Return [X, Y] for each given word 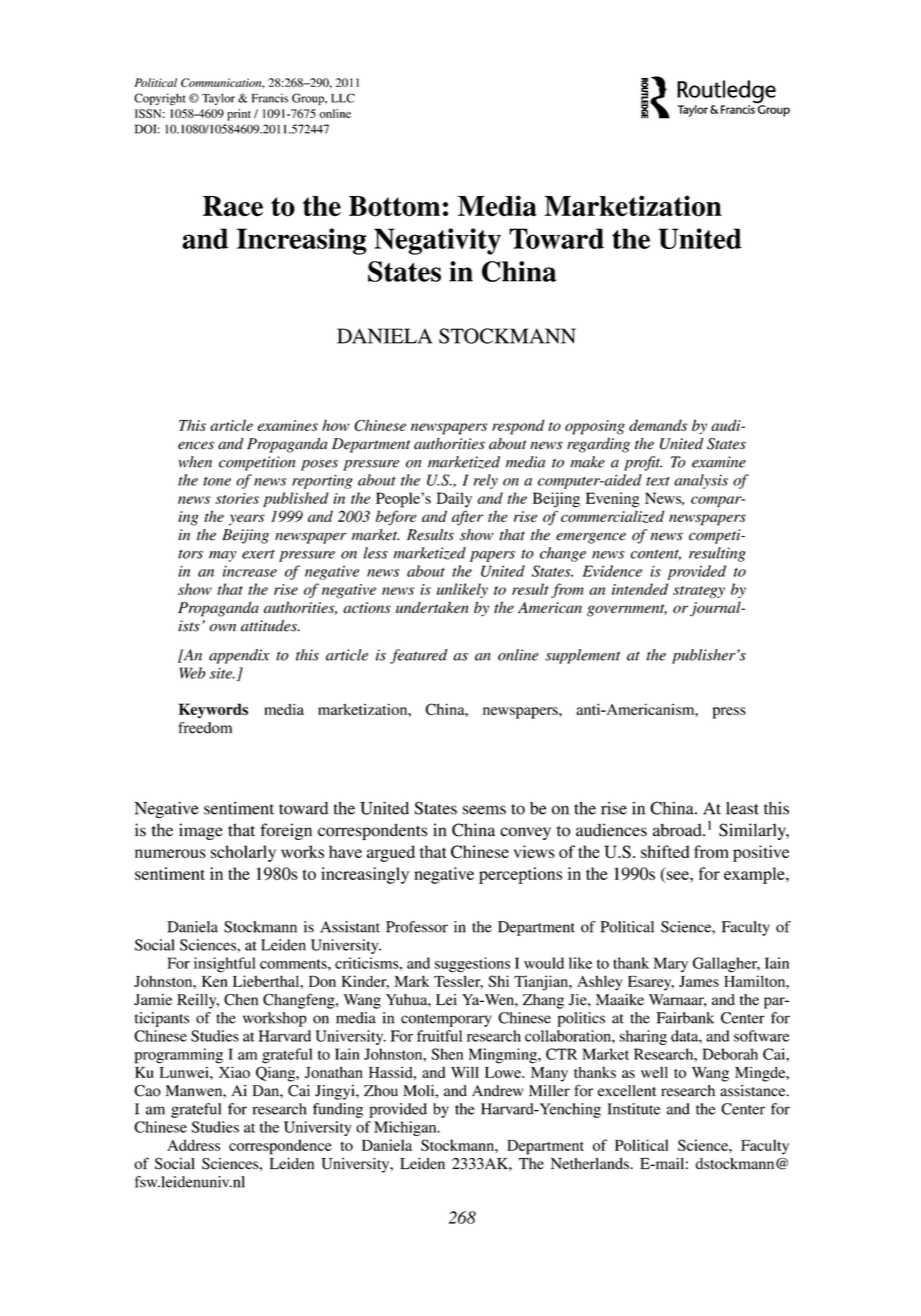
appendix [239, 656]
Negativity [437, 241]
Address [193, 1145]
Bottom [394, 206]
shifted [665, 851]
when [195, 462]
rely [486, 481]
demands [658, 425]
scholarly [243, 853]
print [239, 115]
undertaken [432, 607]
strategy [699, 592]
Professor [417, 927]
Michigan [406, 1128]
